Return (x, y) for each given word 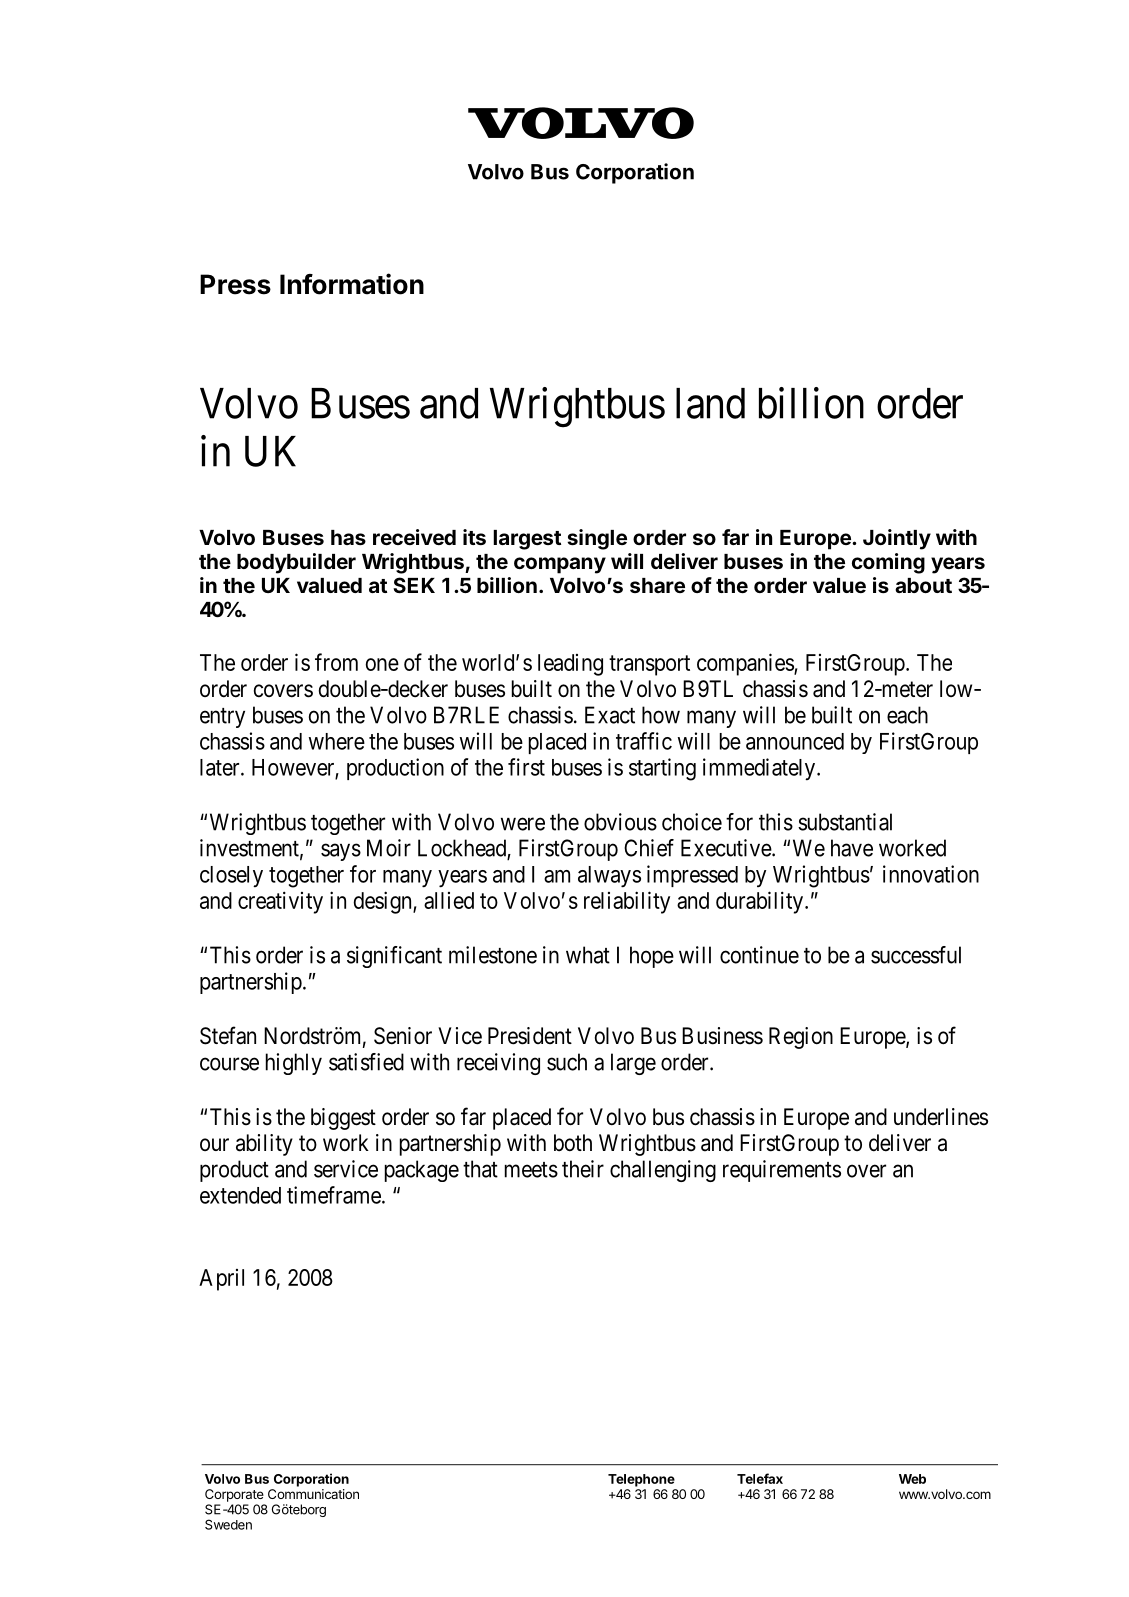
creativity (280, 902)
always (609, 877)
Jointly (897, 539)
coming (888, 563)
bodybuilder (296, 563)
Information (352, 284)
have (852, 848)
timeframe (334, 1195)
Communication (313, 1494)
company (560, 565)
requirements (782, 1171)
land (710, 403)
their (583, 1169)
